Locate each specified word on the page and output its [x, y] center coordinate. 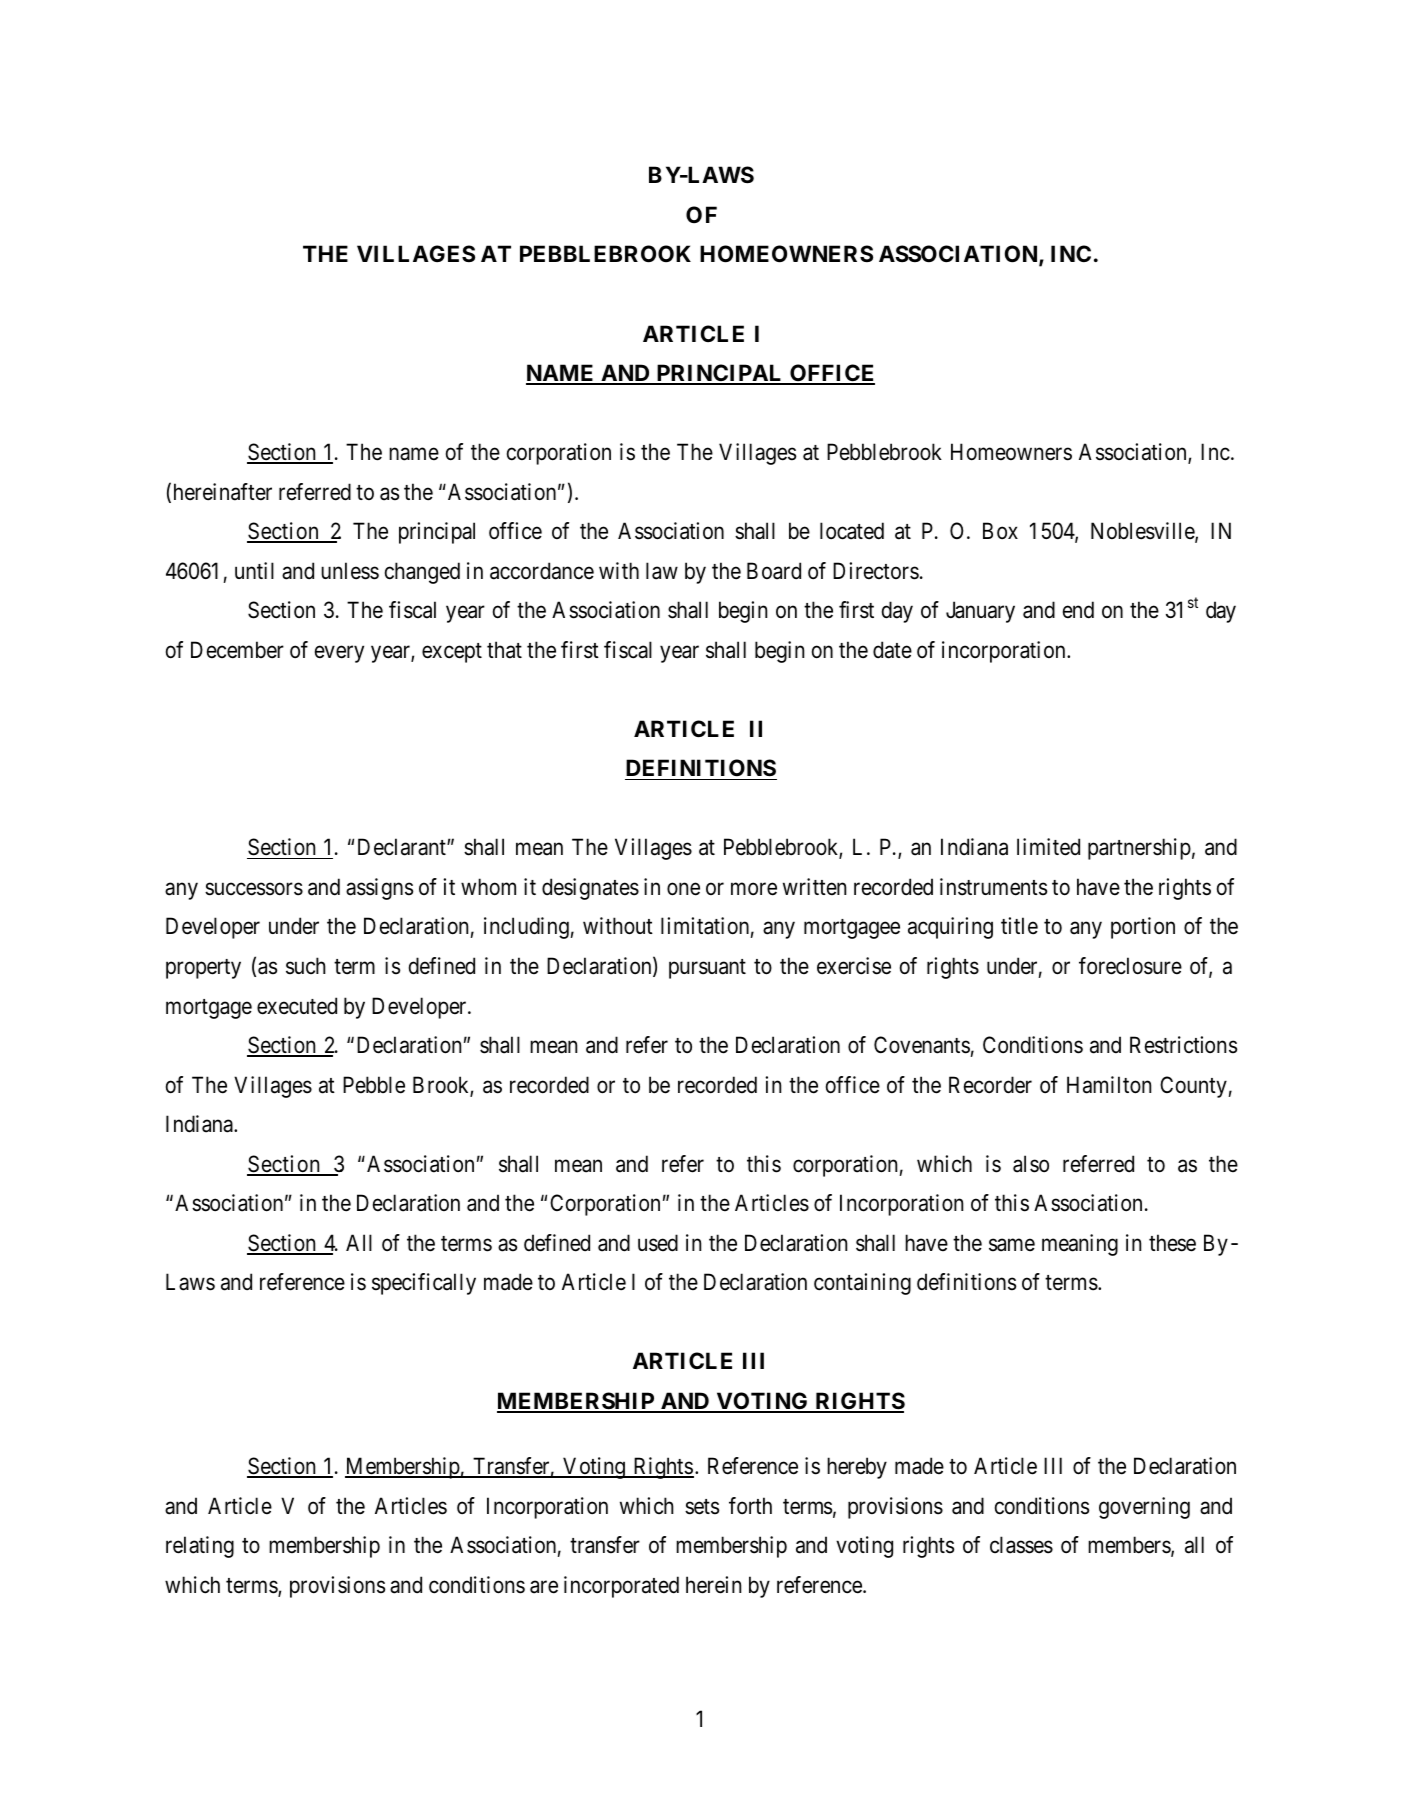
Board [774, 571]
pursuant [707, 969]
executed [297, 1006]
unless [350, 571]
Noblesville [1143, 532]
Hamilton [1109, 1085]
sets [702, 1507]
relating [200, 1547]
